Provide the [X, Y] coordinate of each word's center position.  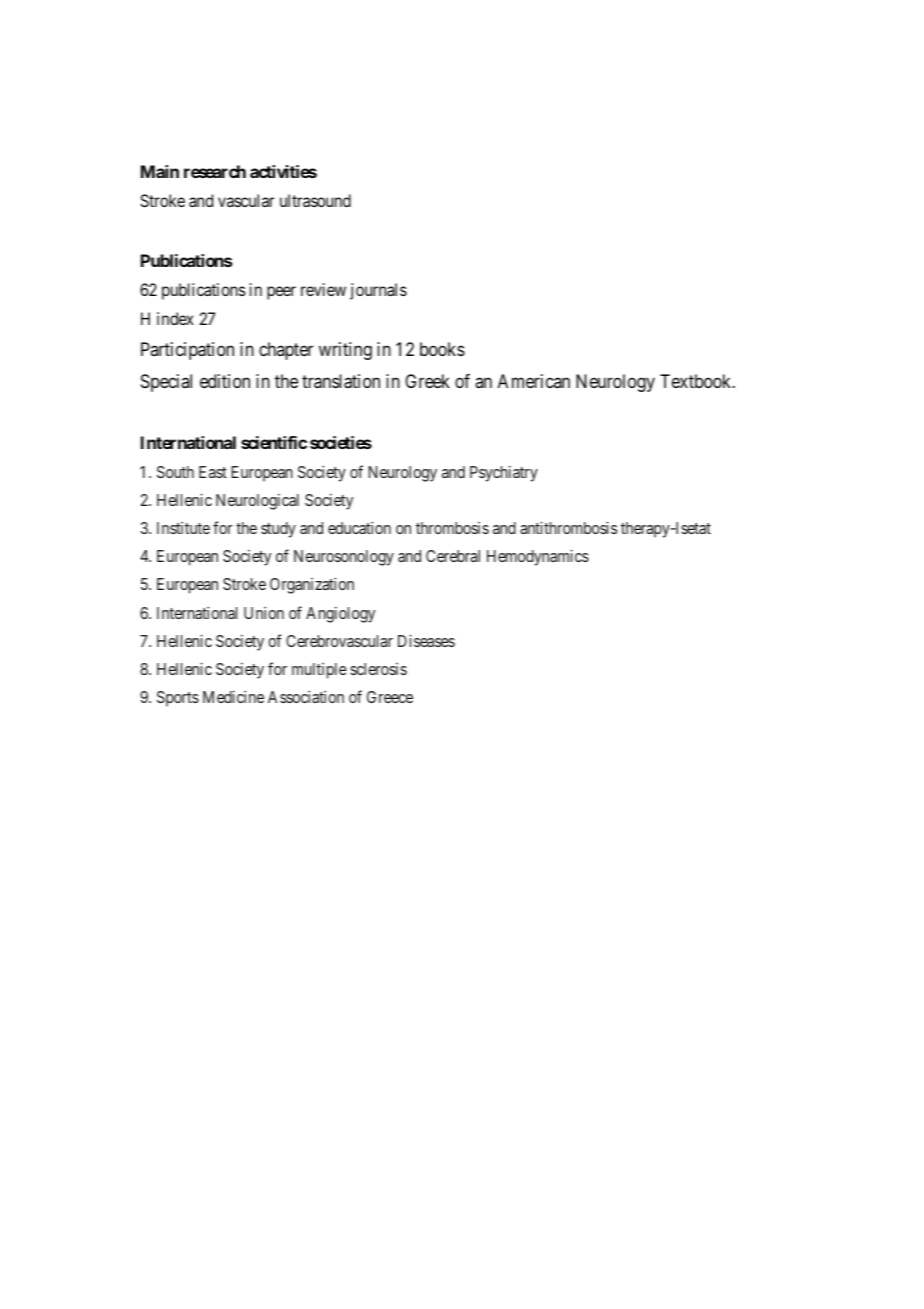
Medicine [233, 696]
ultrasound [315, 200]
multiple [319, 671]
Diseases [426, 640]
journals [378, 291]
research [215, 171]
